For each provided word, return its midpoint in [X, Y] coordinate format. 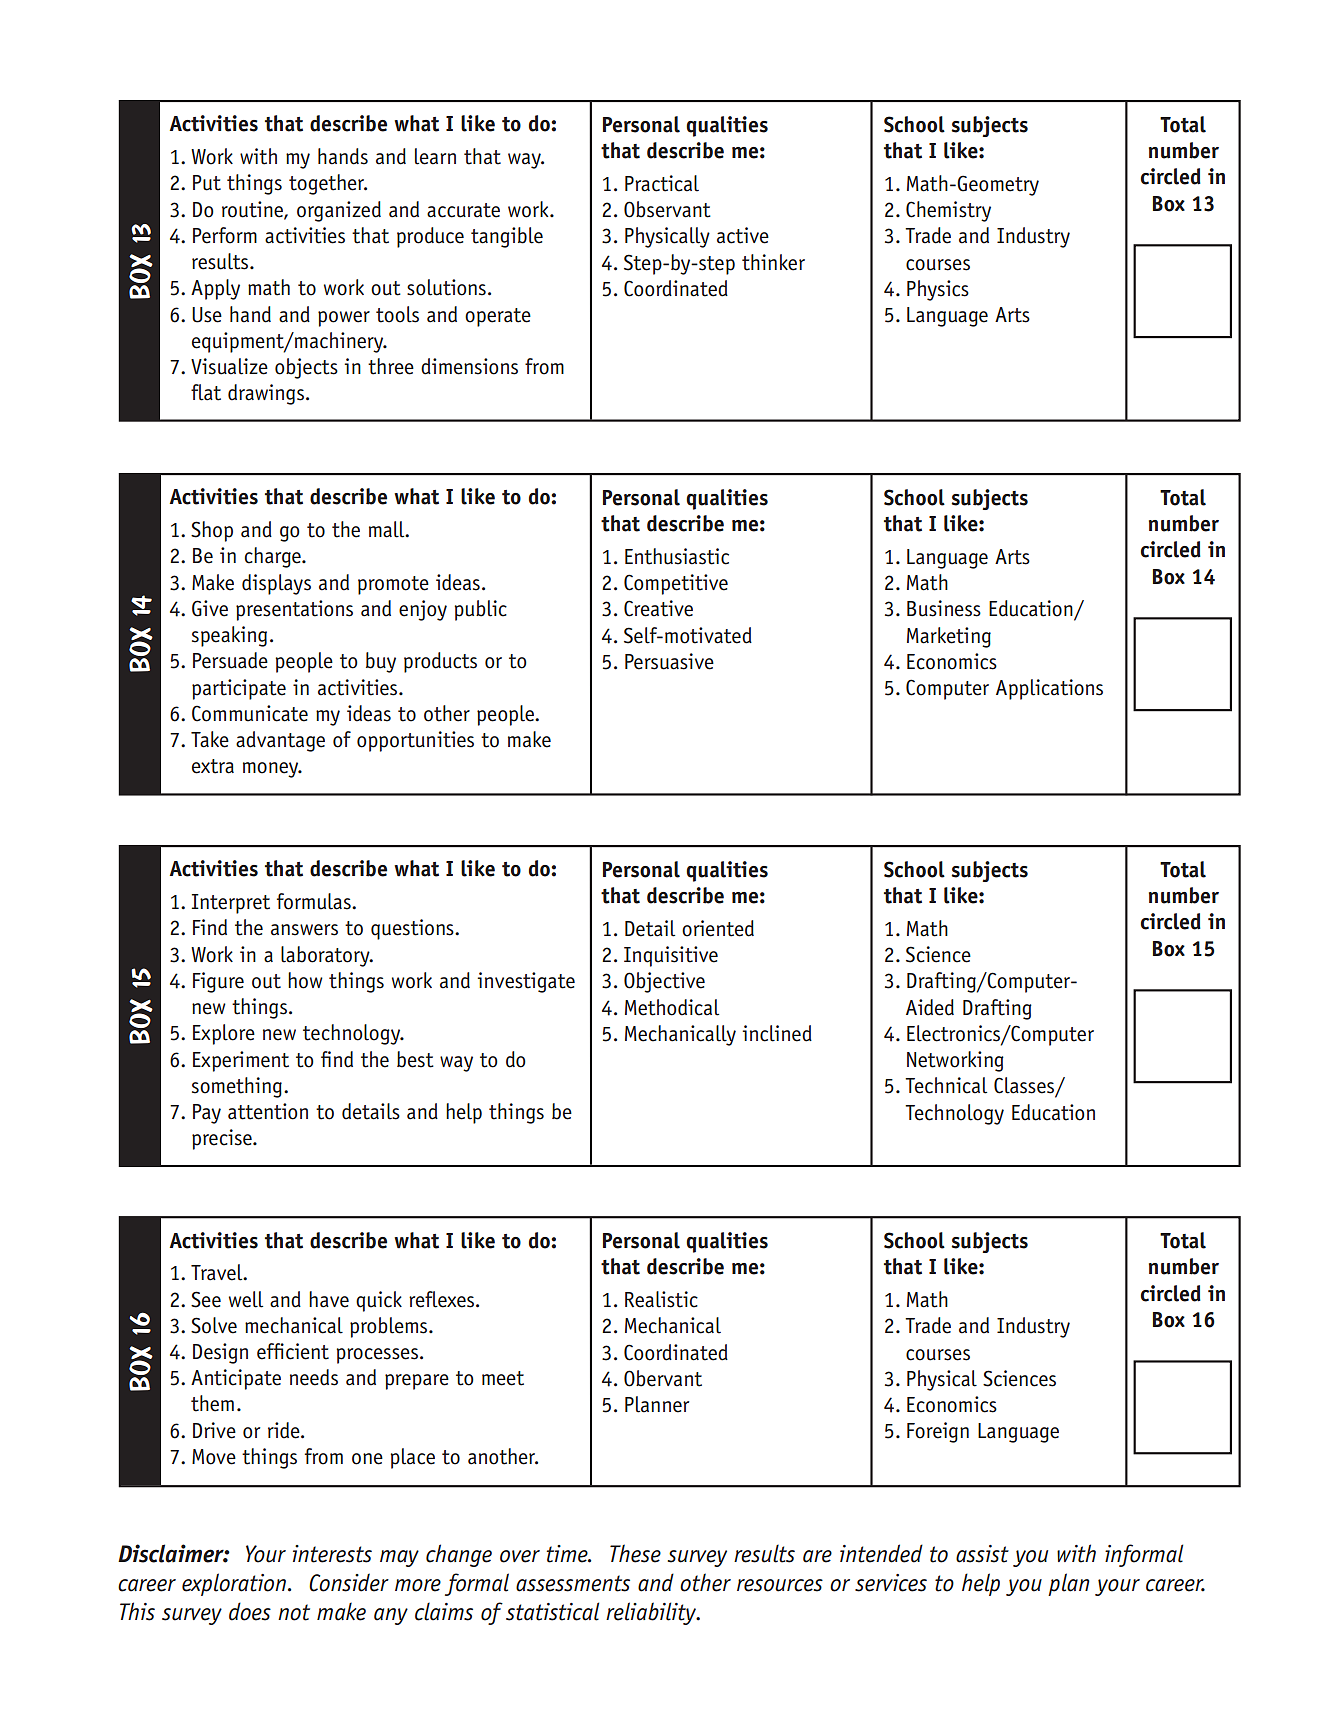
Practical [662, 183]
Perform [225, 235]
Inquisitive [671, 956]
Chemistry [948, 211]
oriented [718, 928]
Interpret [231, 904]
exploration [234, 1584]
